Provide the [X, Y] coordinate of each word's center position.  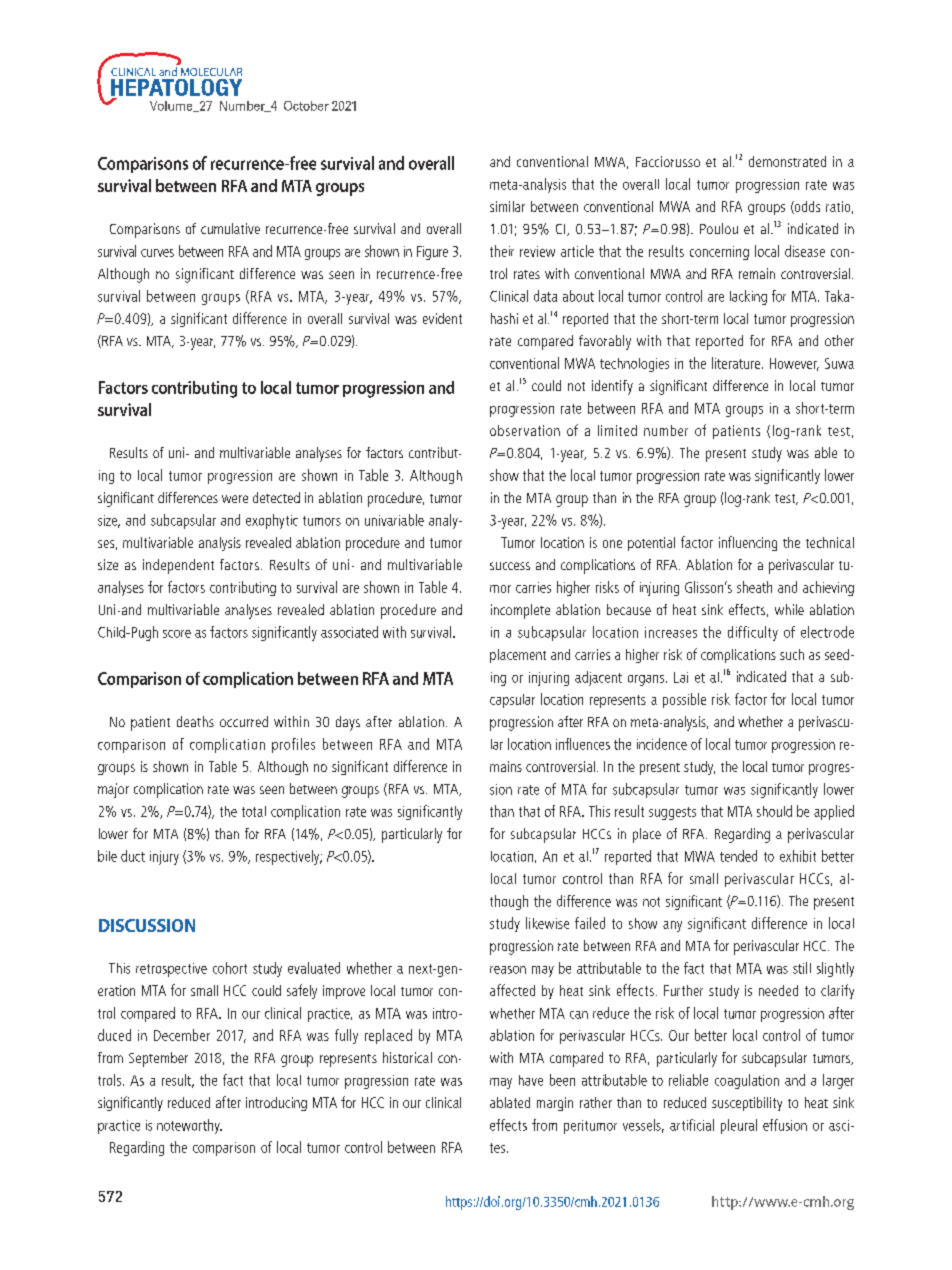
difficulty [753, 633]
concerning [719, 253]
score [177, 634]
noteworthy [189, 1126]
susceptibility [747, 1104]
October [306, 106]
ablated [510, 1102]
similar [507, 206]
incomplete [520, 611]
